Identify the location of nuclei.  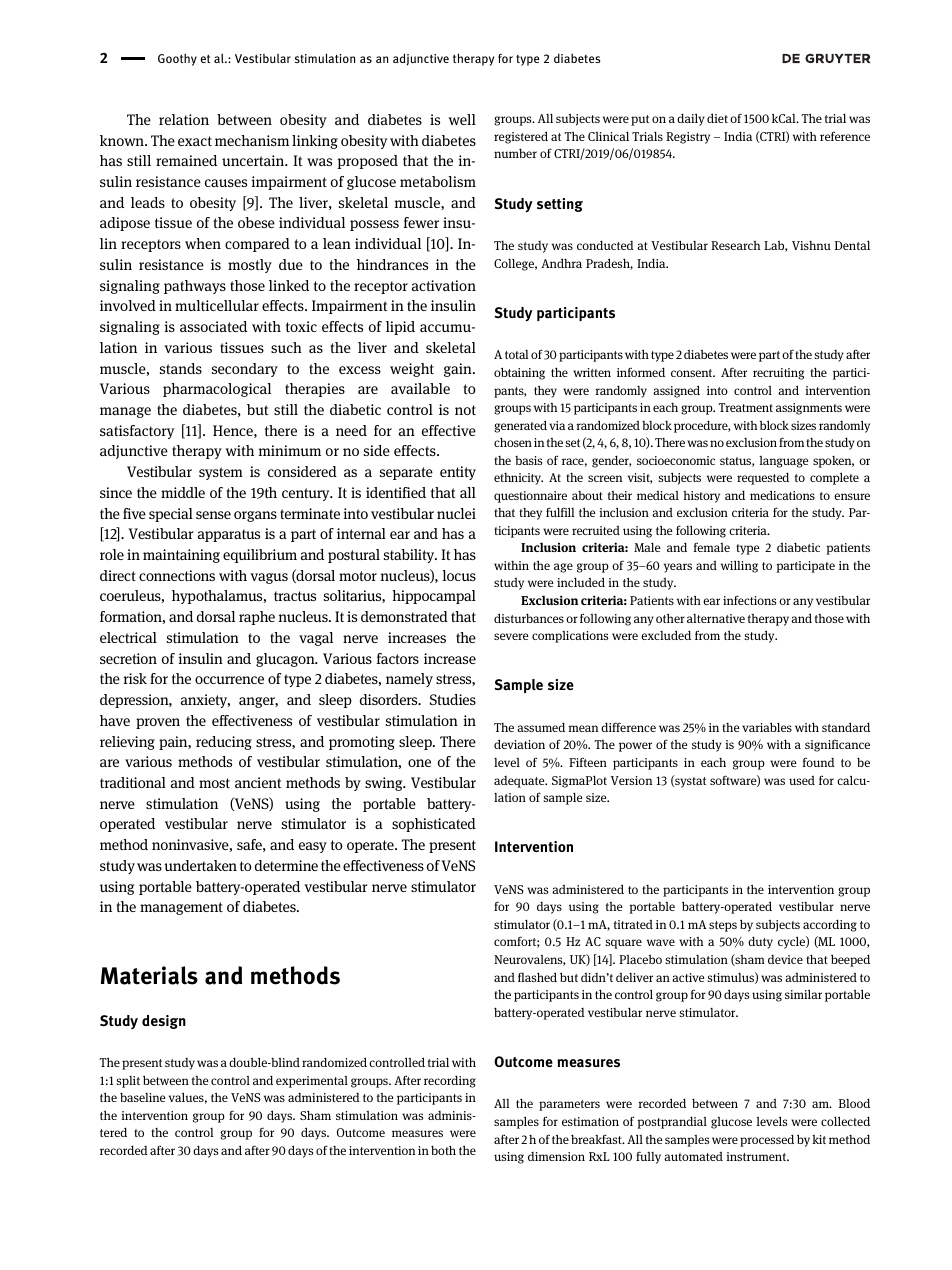
(456, 513).
